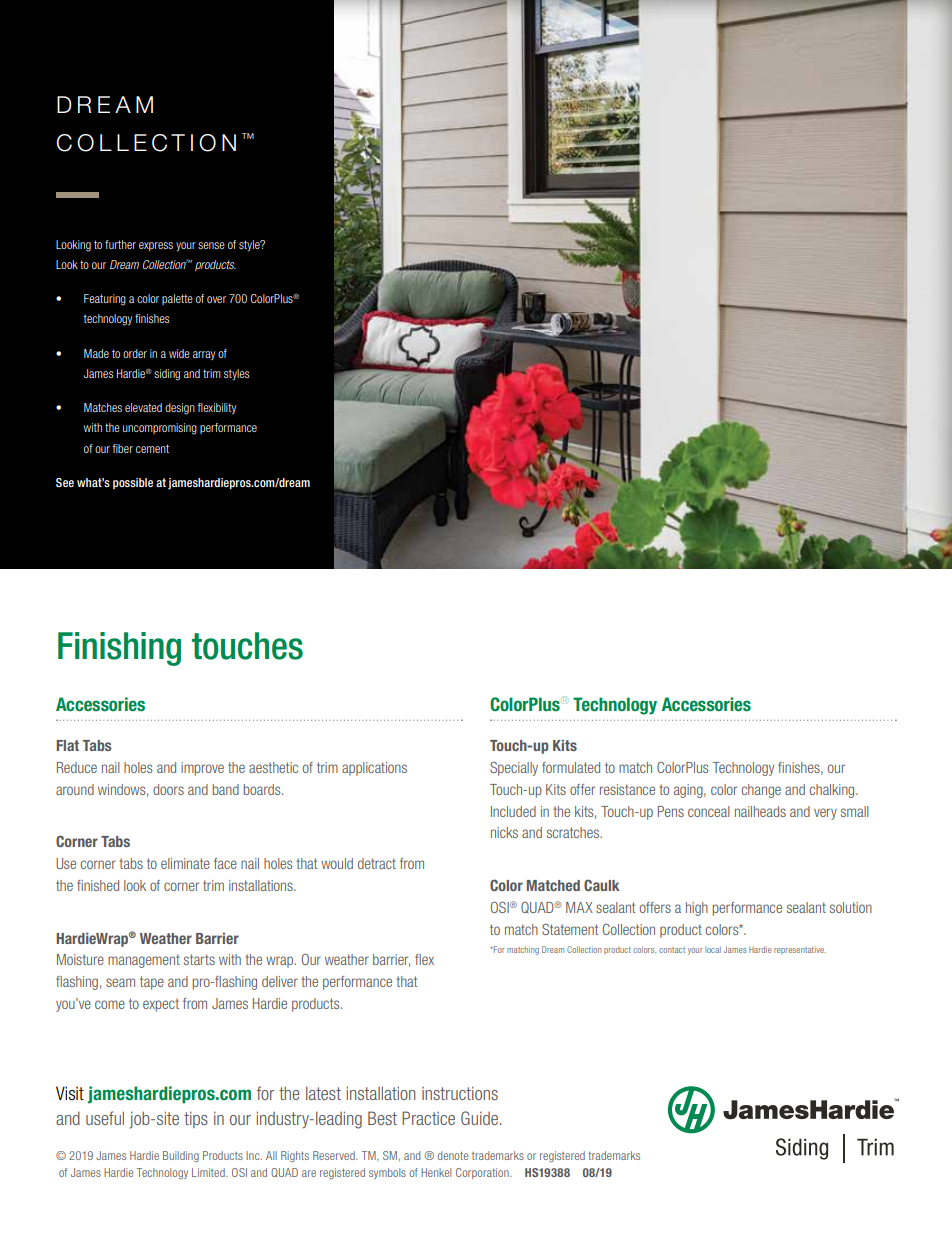 The image size is (952, 1233). What do you see at coordinates (185, 863) in the document?
I see `eliminate` at bounding box center [185, 863].
